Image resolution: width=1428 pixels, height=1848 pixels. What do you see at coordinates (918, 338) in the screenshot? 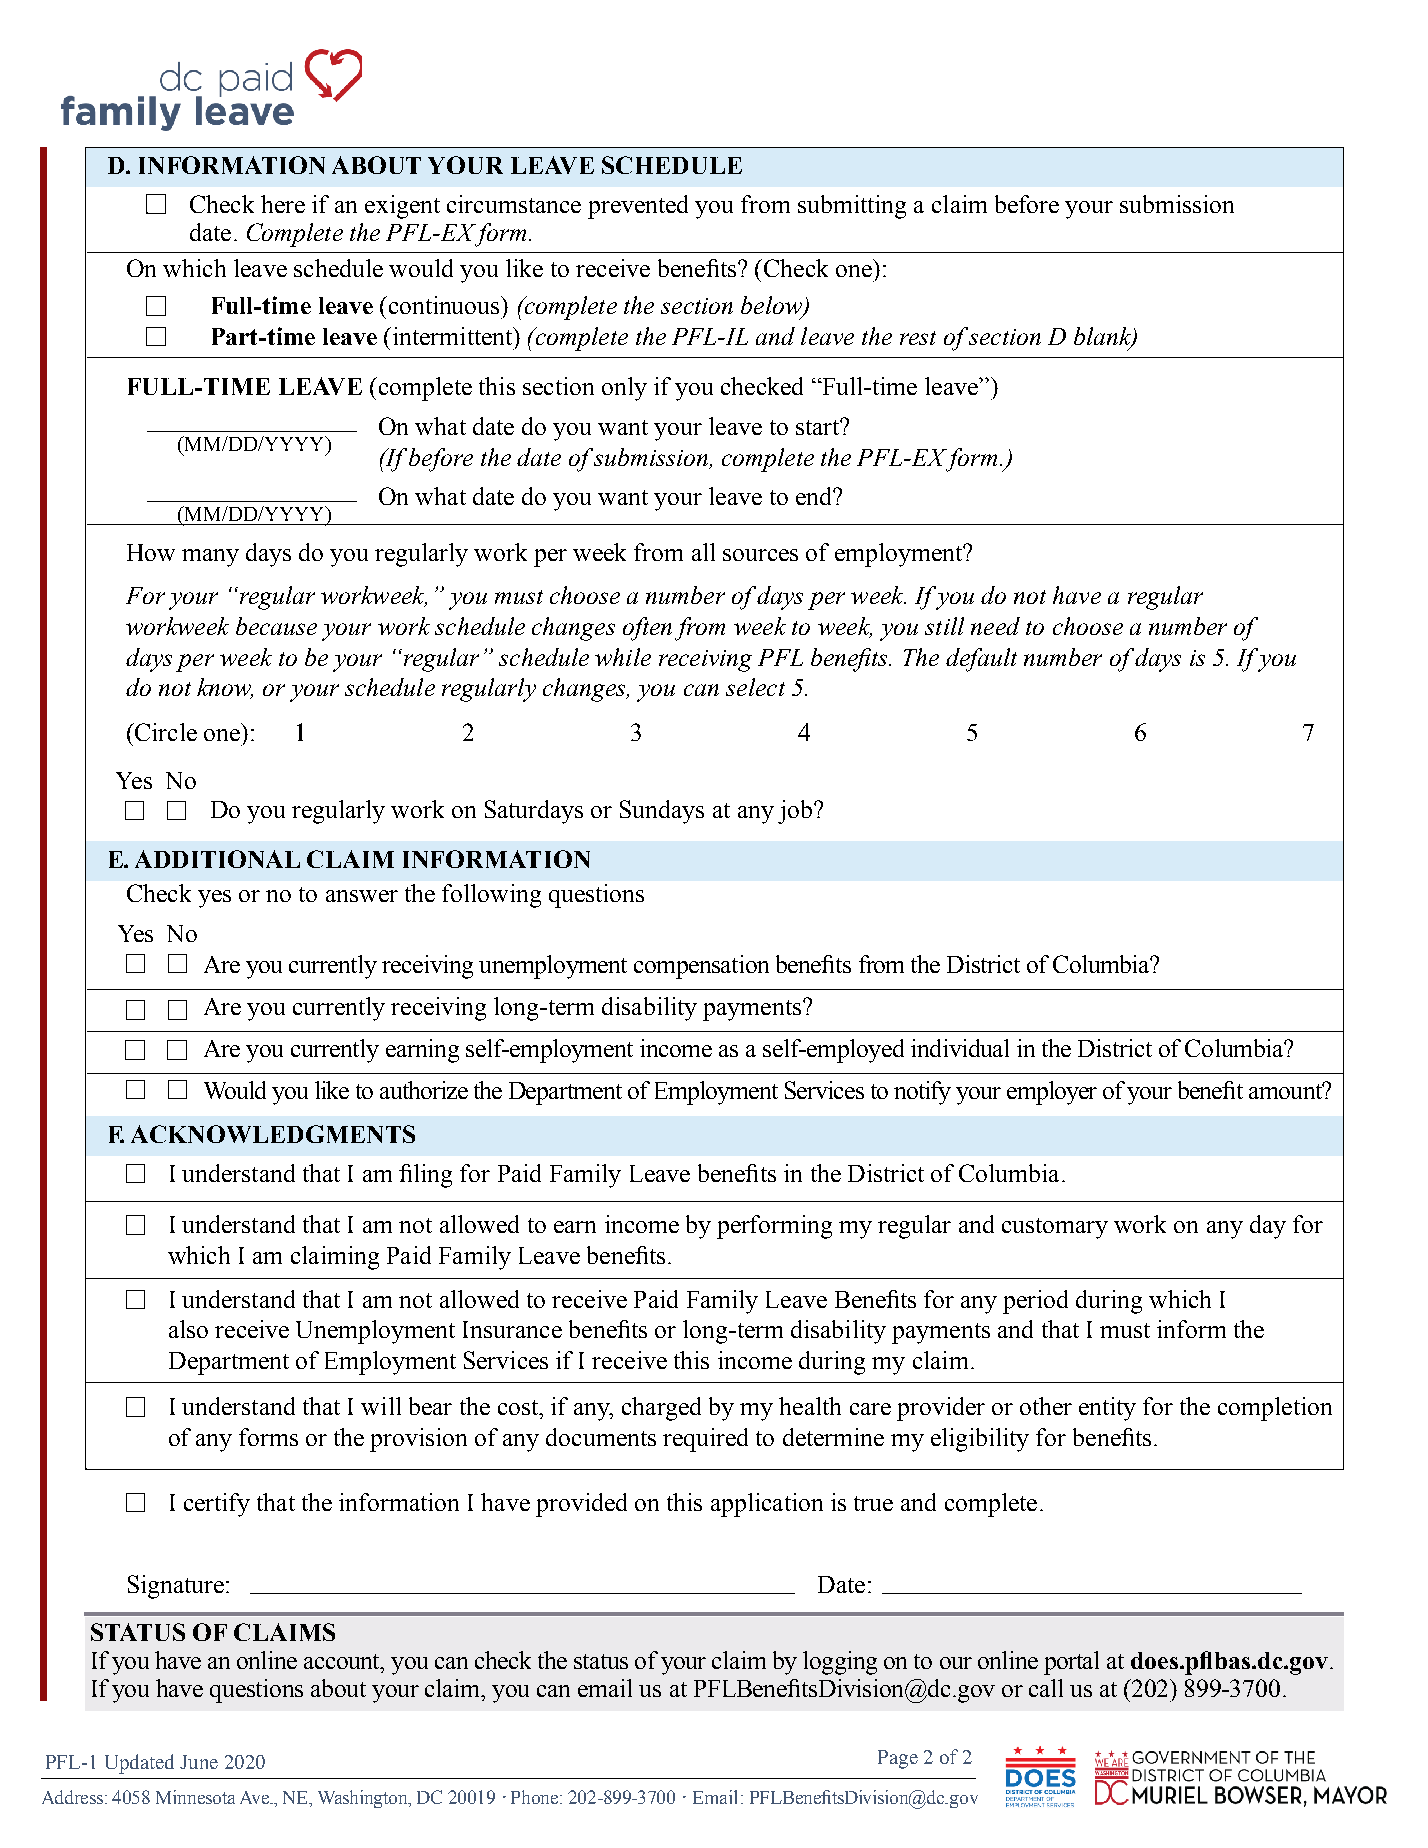
I see `rest` at bounding box center [918, 338].
